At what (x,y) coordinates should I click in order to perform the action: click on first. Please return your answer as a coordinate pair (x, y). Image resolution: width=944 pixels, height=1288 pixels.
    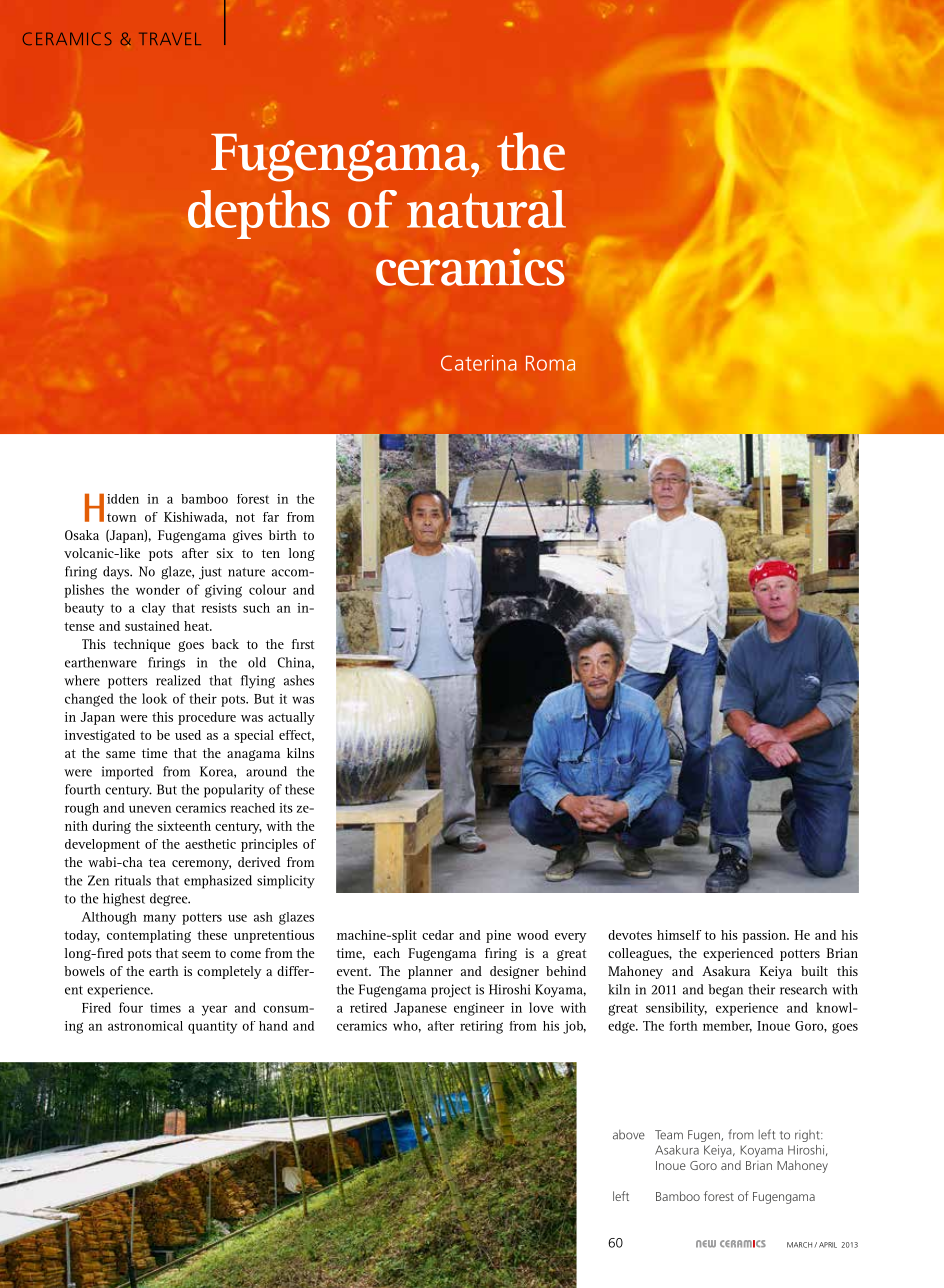
    Looking at the image, I should click on (303, 644).
